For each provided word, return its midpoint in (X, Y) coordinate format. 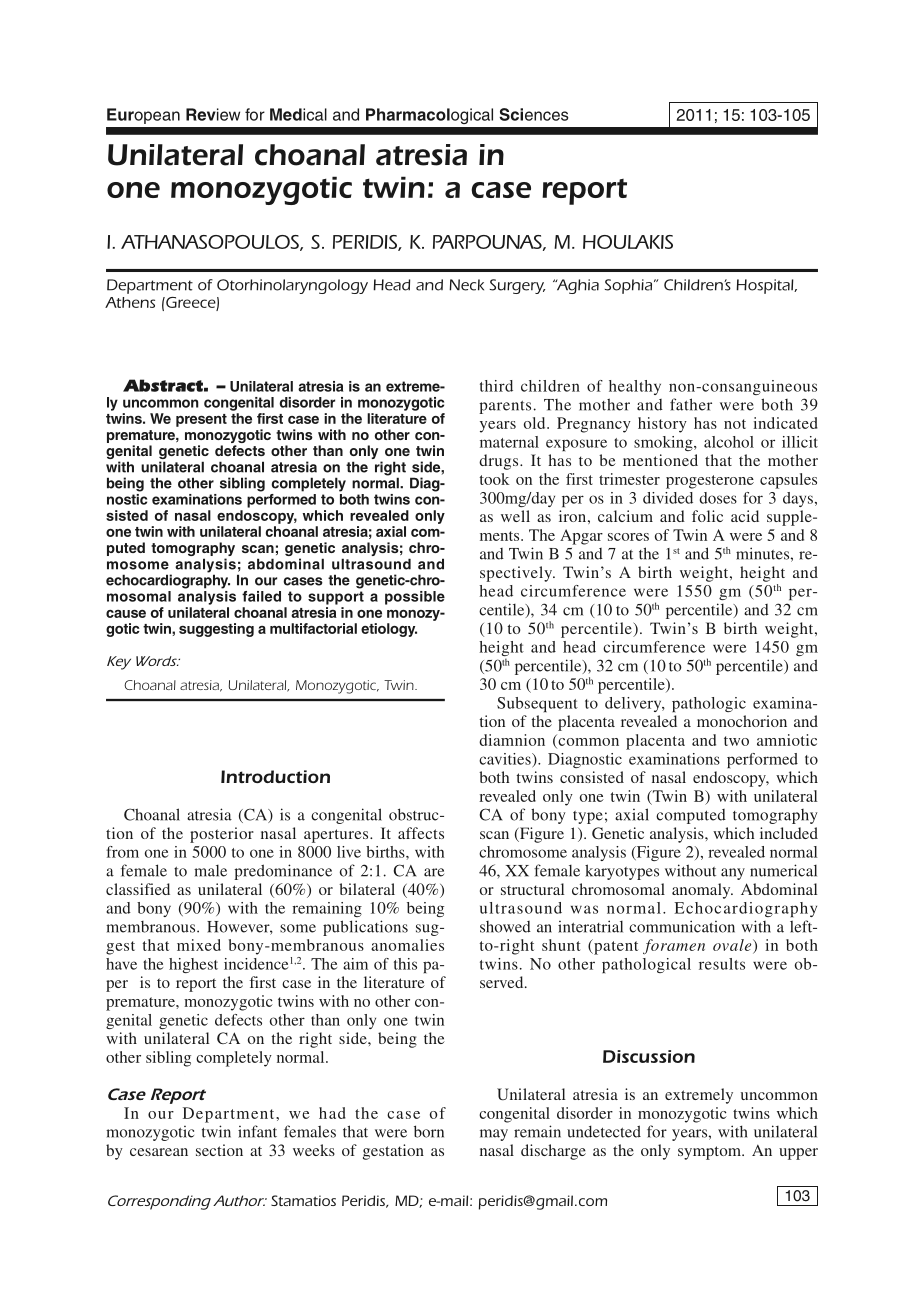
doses (718, 498)
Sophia (628, 286)
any (733, 874)
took (494, 479)
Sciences (534, 114)
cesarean (159, 1152)
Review (213, 114)
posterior (222, 835)
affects (421, 833)
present (201, 420)
